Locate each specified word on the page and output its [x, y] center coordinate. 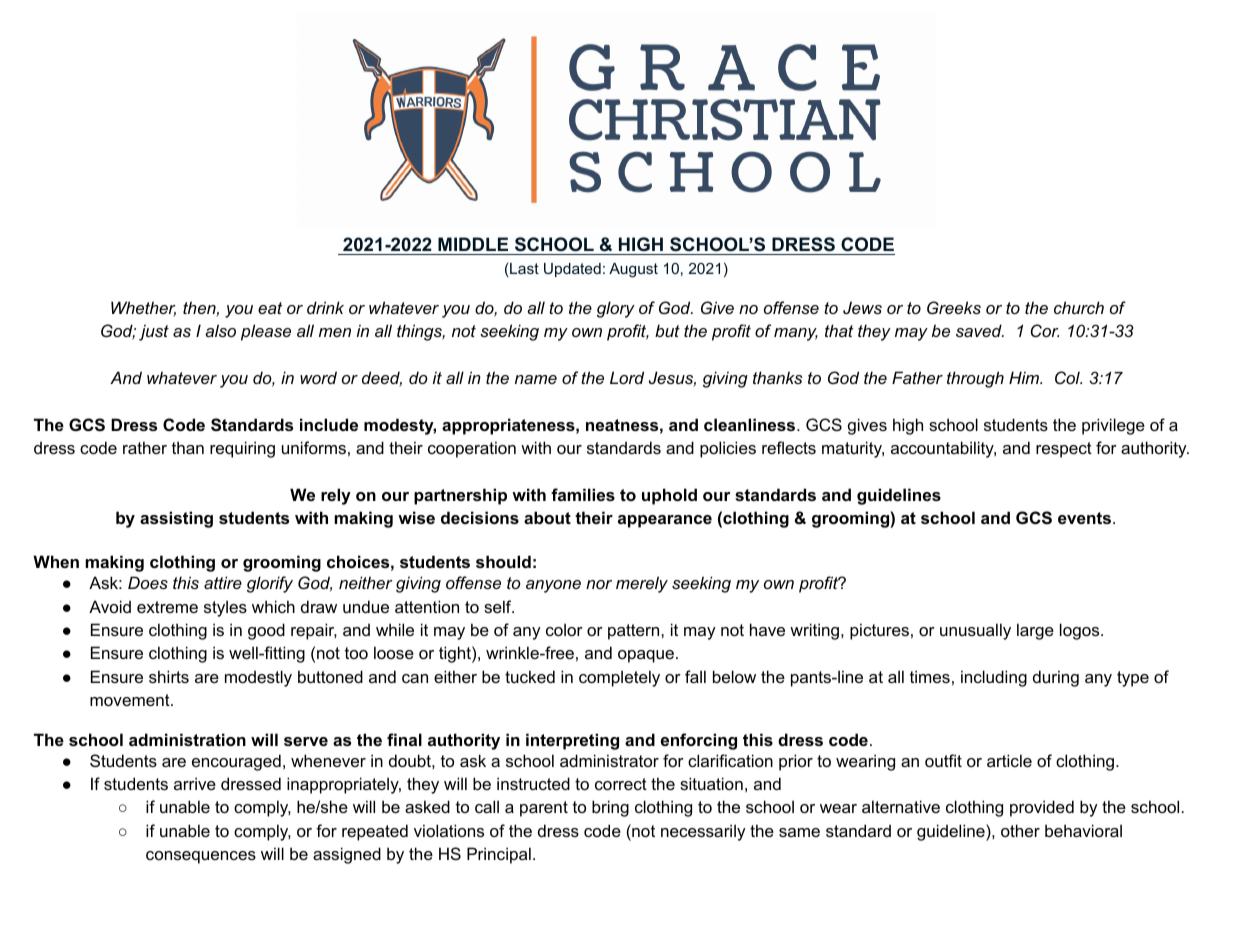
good [266, 631]
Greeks [954, 307]
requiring [242, 449]
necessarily [703, 832]
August [633, 270]
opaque [646, 656]
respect [1064, 450]
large [1035, 631]
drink [325, 307]
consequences [201, 857]
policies [728, 449]
